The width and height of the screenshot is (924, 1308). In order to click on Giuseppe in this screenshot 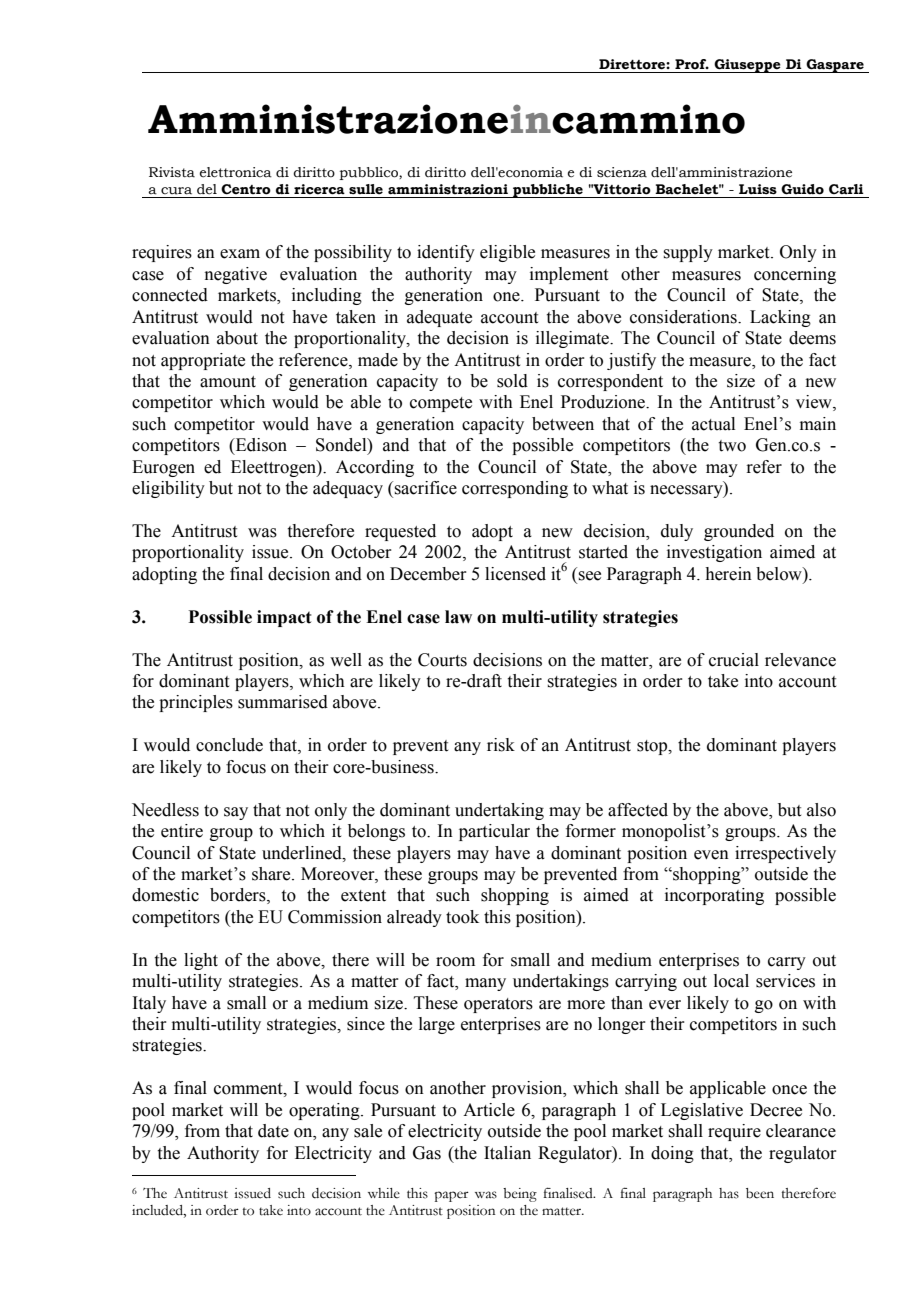, I will do `click(747, 66)`.
